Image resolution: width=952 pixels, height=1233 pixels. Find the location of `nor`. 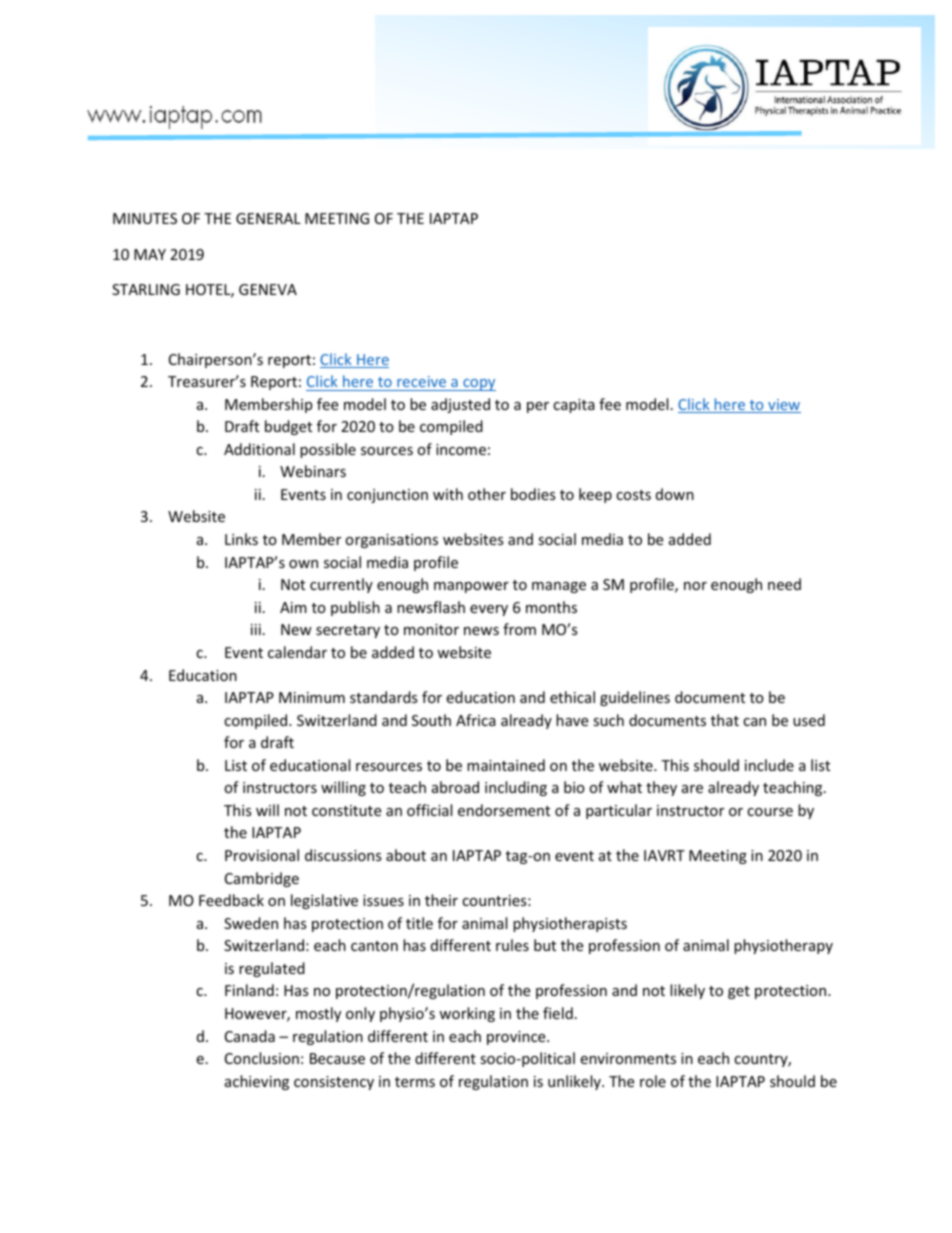

nor is located at coordinates (695, 586).
